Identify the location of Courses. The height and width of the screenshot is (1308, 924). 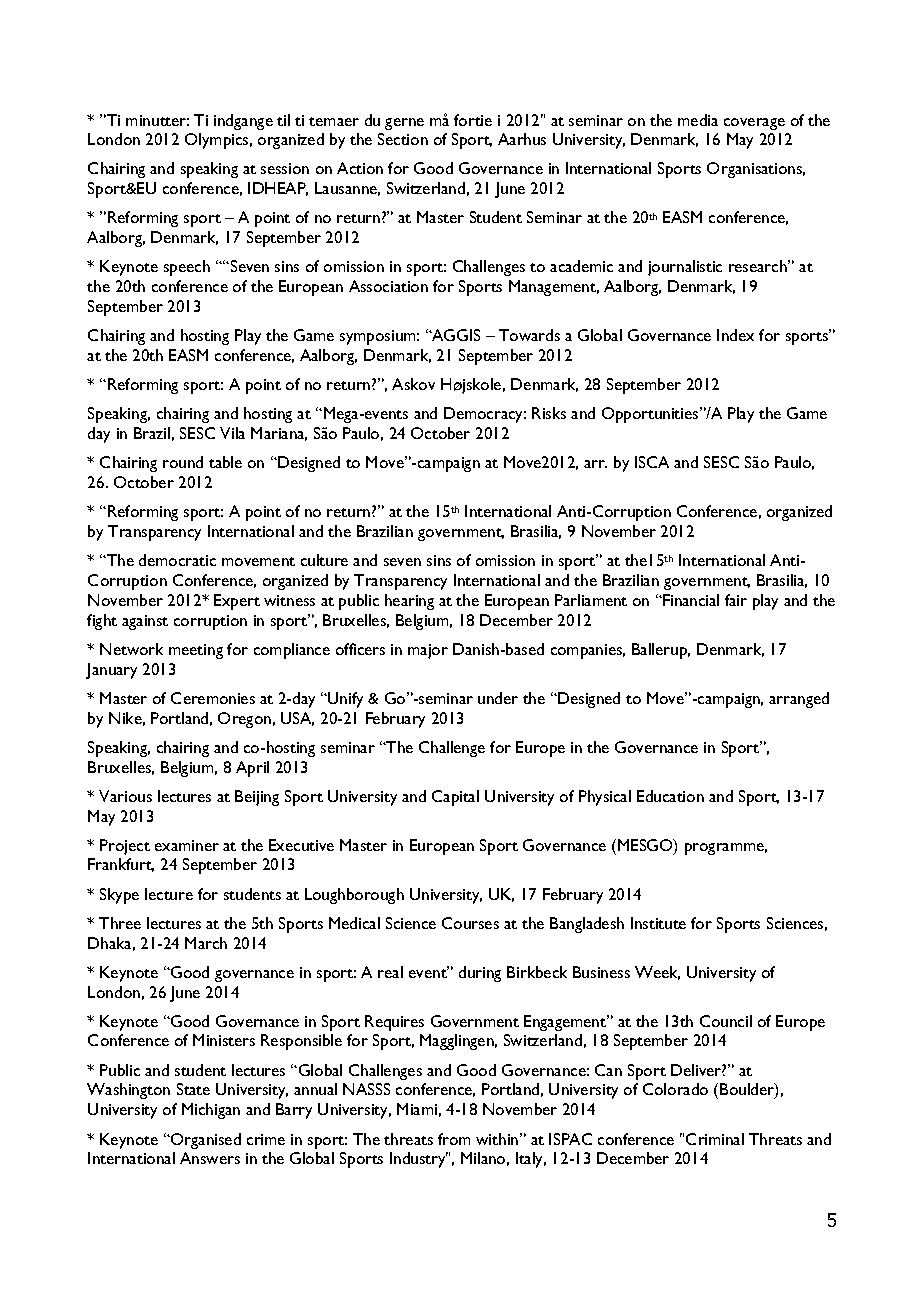
(470, 923).
